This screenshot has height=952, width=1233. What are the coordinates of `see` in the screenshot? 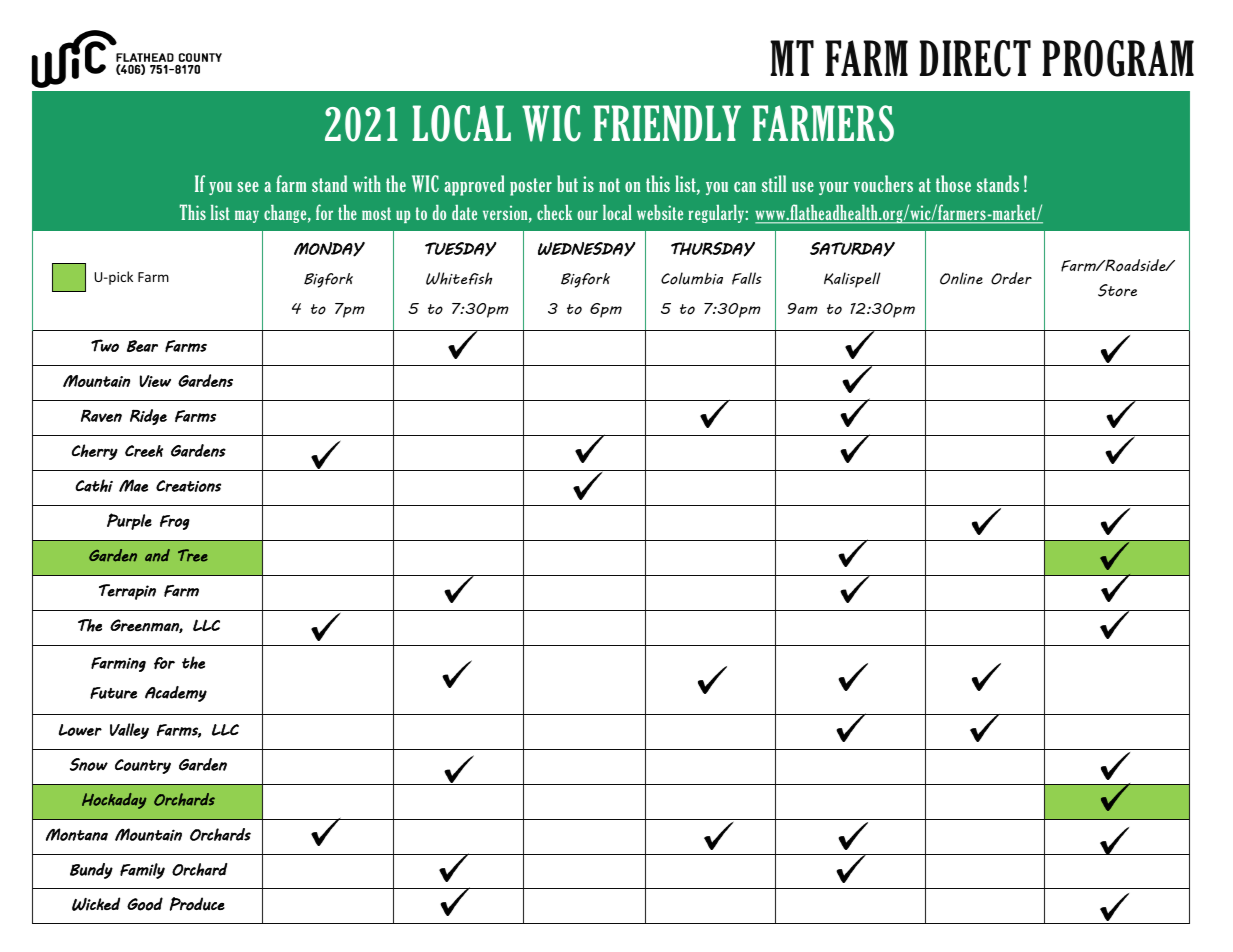 It's located at (248, 187).
